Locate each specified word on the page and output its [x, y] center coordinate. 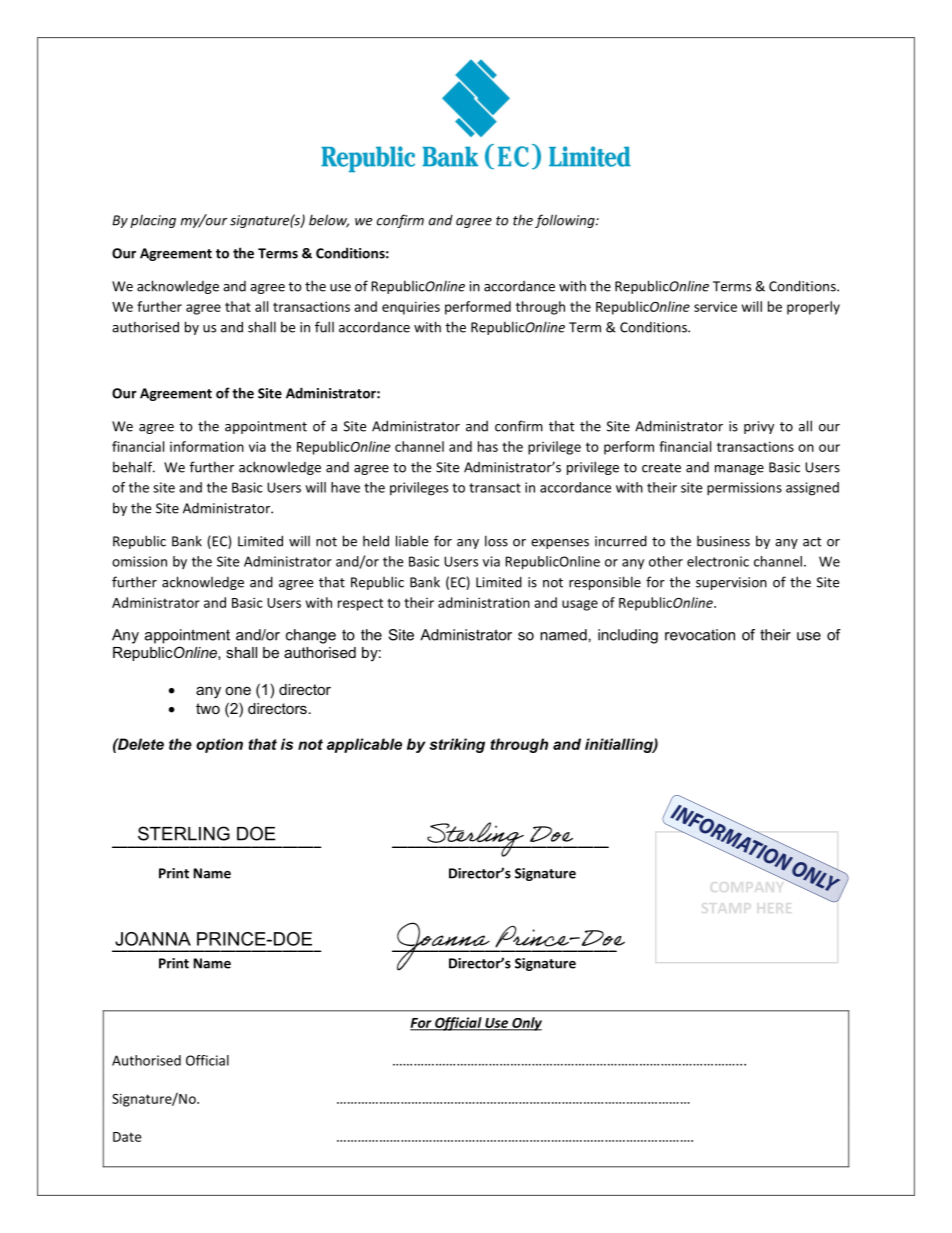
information [207, 446]
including [628, 636]
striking [457, 745]
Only [526, 1024]
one [238, 691]
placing [153, 221]
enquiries [411, 308]
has [488, 446]
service [715, 306]
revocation [700, 635]
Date [127, 1137]
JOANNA [153, 939]
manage [739, 470]
